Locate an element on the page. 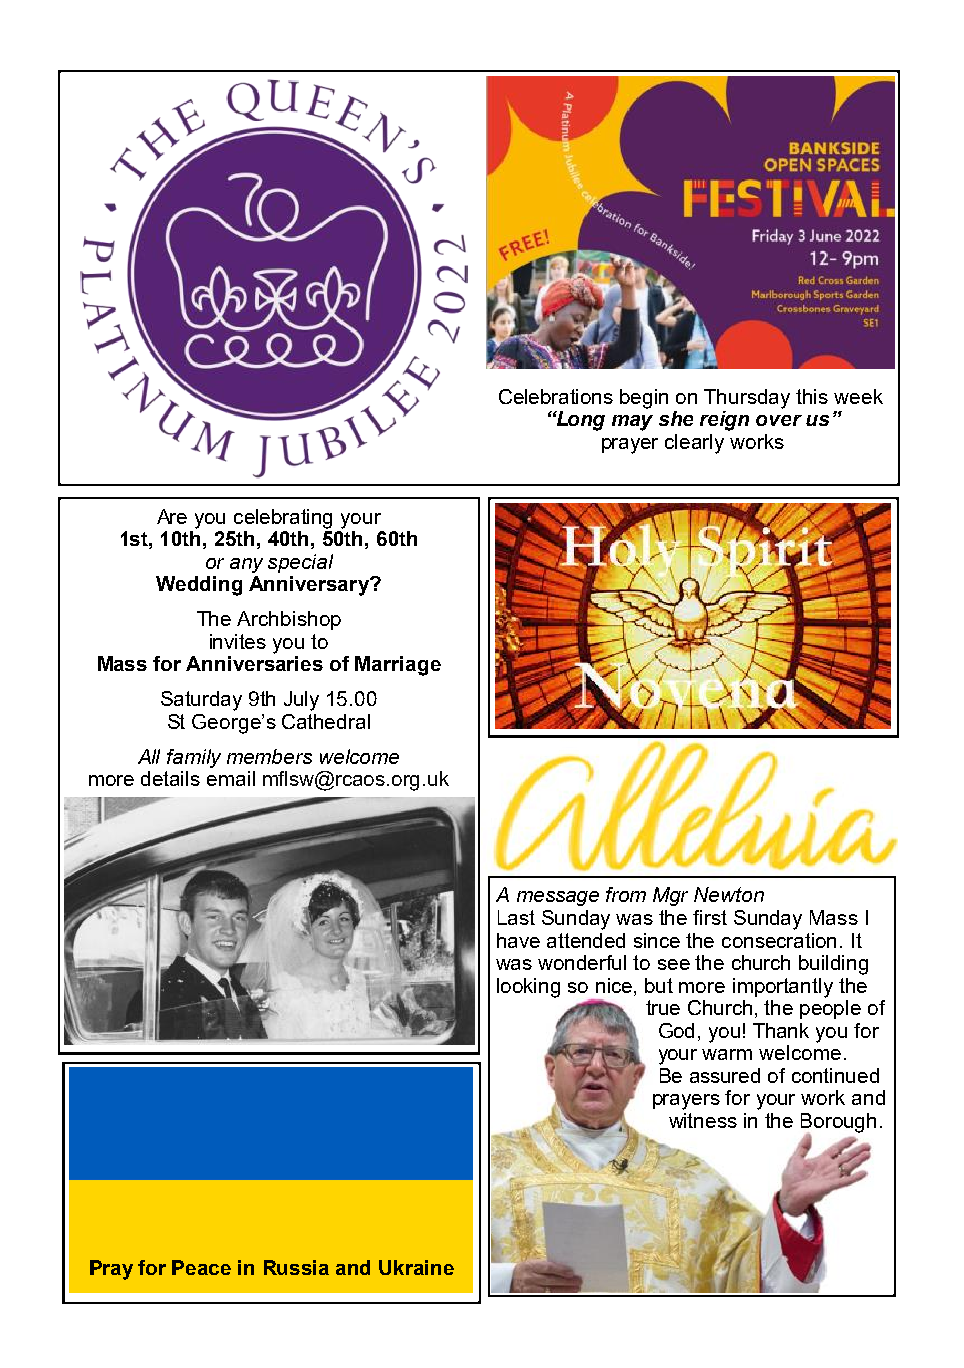 Image resolution: width=964 pixels, height=1368 pixels. message is located at coordinates (558, 898).
